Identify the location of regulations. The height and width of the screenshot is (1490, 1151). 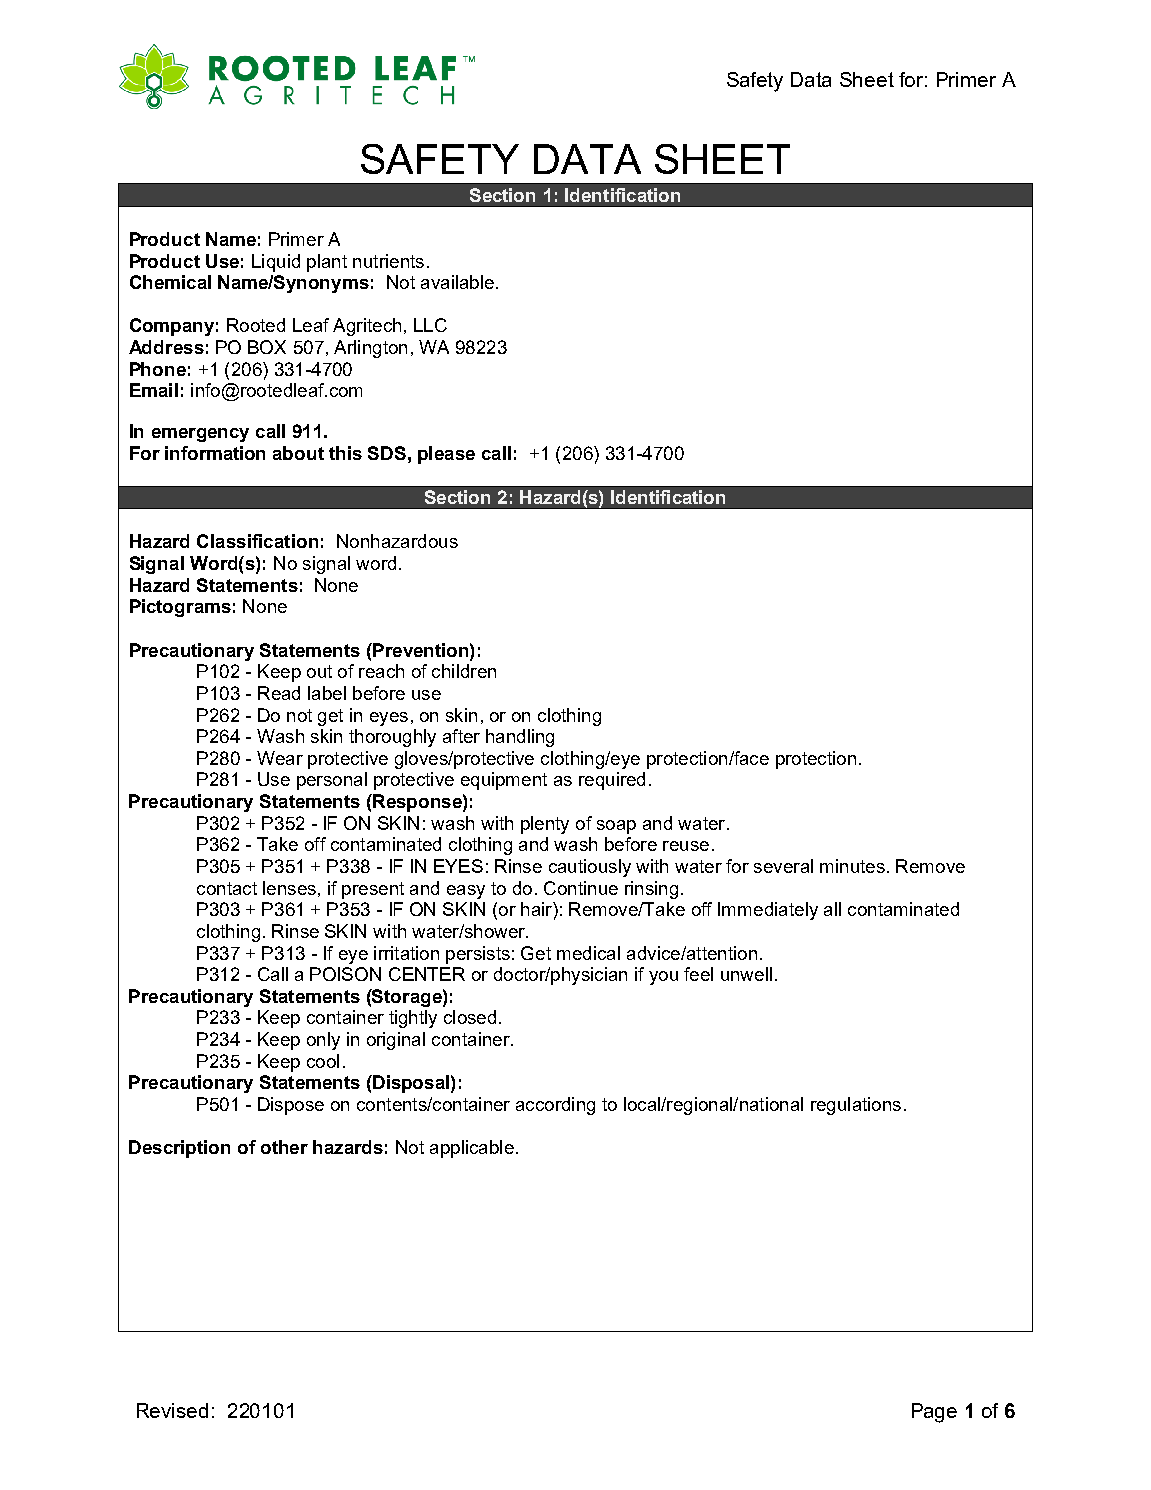
(856, 1106).
